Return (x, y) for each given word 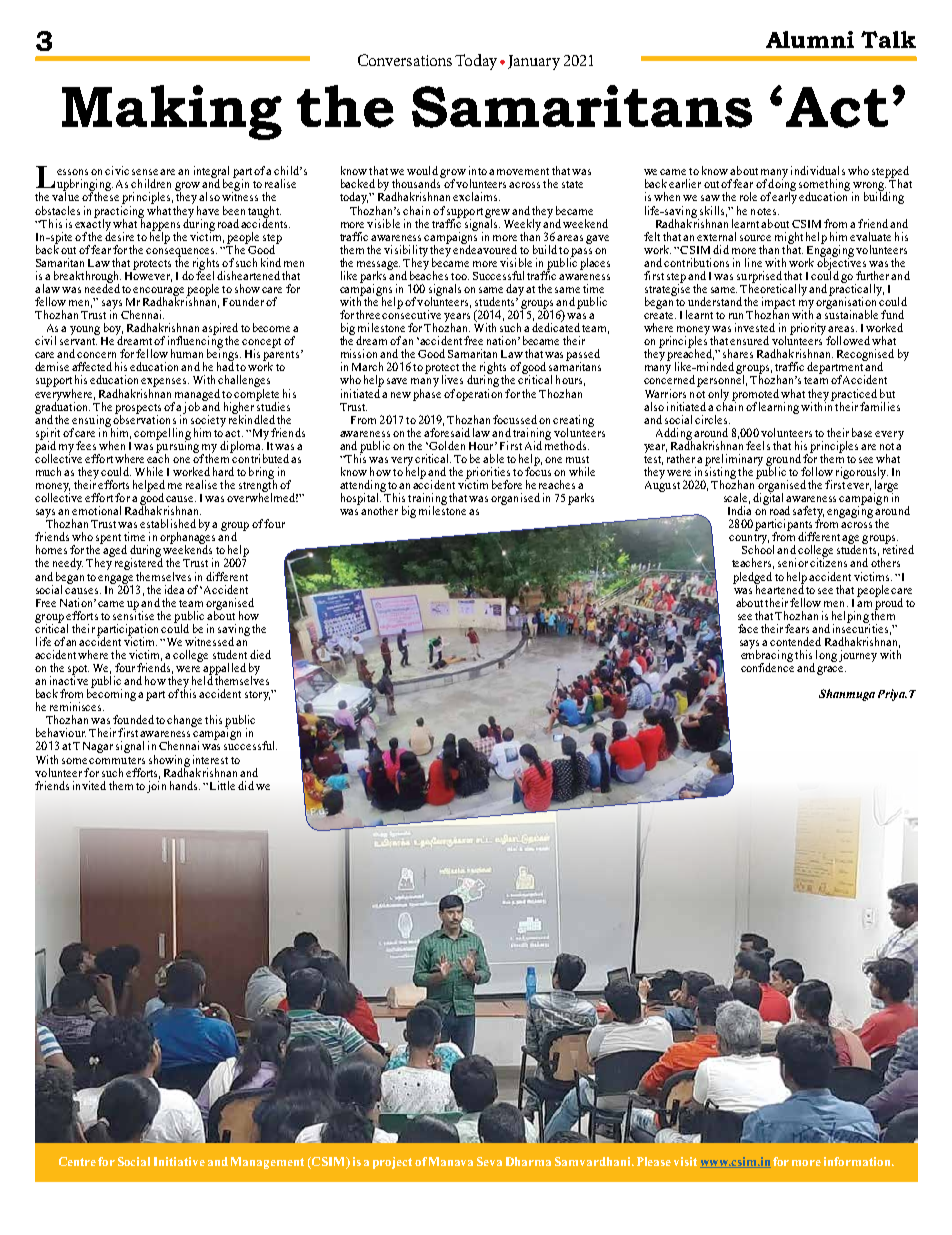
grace (831, 670)
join (156, 787)
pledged (752, 579)
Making (172, 112)
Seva (489, 1161)
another (379, 510)
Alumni (810, 39)
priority (809, 329)
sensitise (133, 614)
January (534, 62)
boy (113, 330)
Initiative (179, 1161)
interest (210, 759)
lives (452, 379)
